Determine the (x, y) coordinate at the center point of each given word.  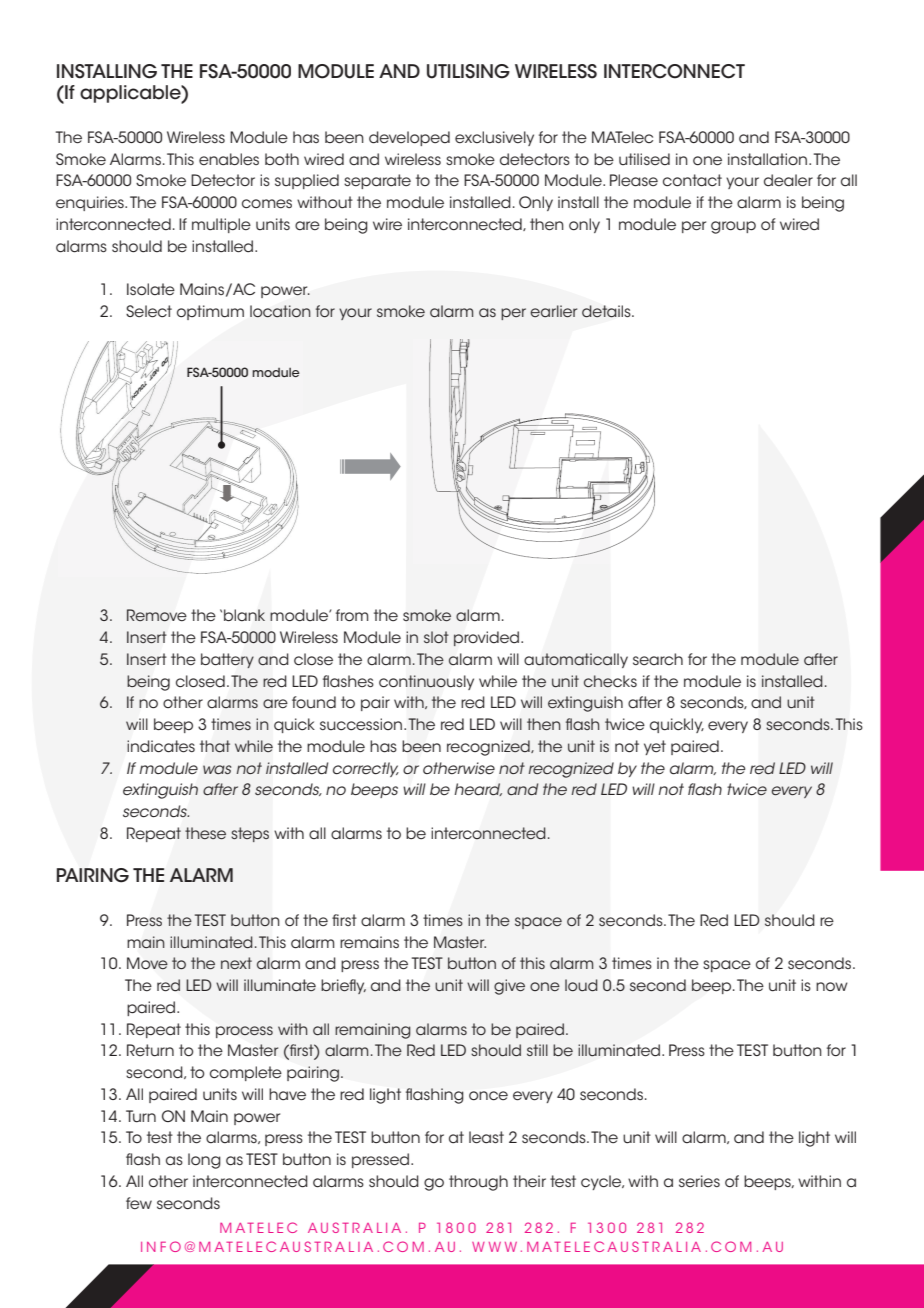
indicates (161, 746)
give (509, 987)
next (236, 963)
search (658, 659)
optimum (210, 312)
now (832, 986)
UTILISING (468, 71)
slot (436, 637)
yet (655, 747)
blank (244, 615)
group (733, 227)
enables (229, 159)
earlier (553, 311)
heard (478, 789)
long (204, 1161)
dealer (788, 180)
